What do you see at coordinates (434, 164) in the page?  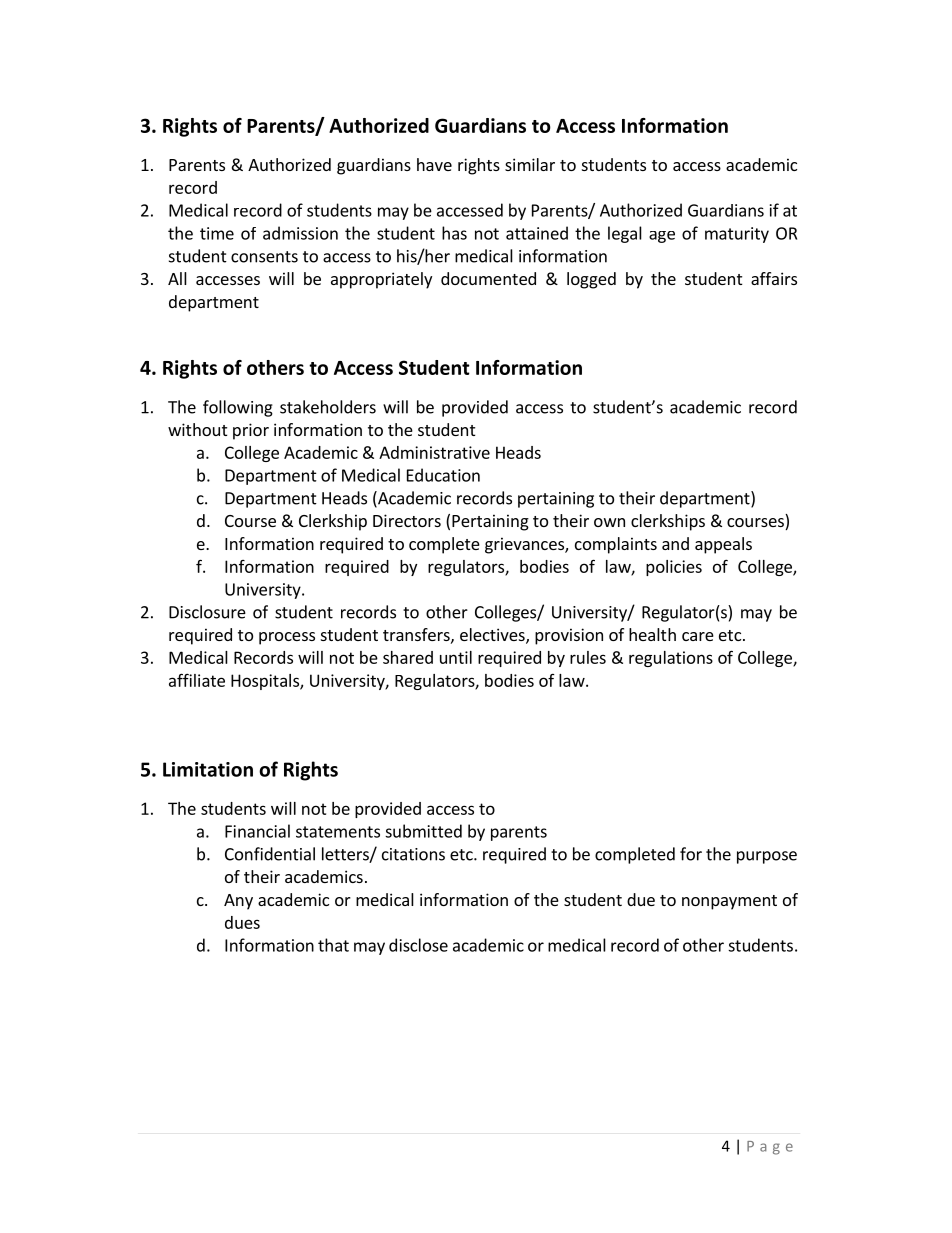 I see `have` at bounding box center [434, 164].
